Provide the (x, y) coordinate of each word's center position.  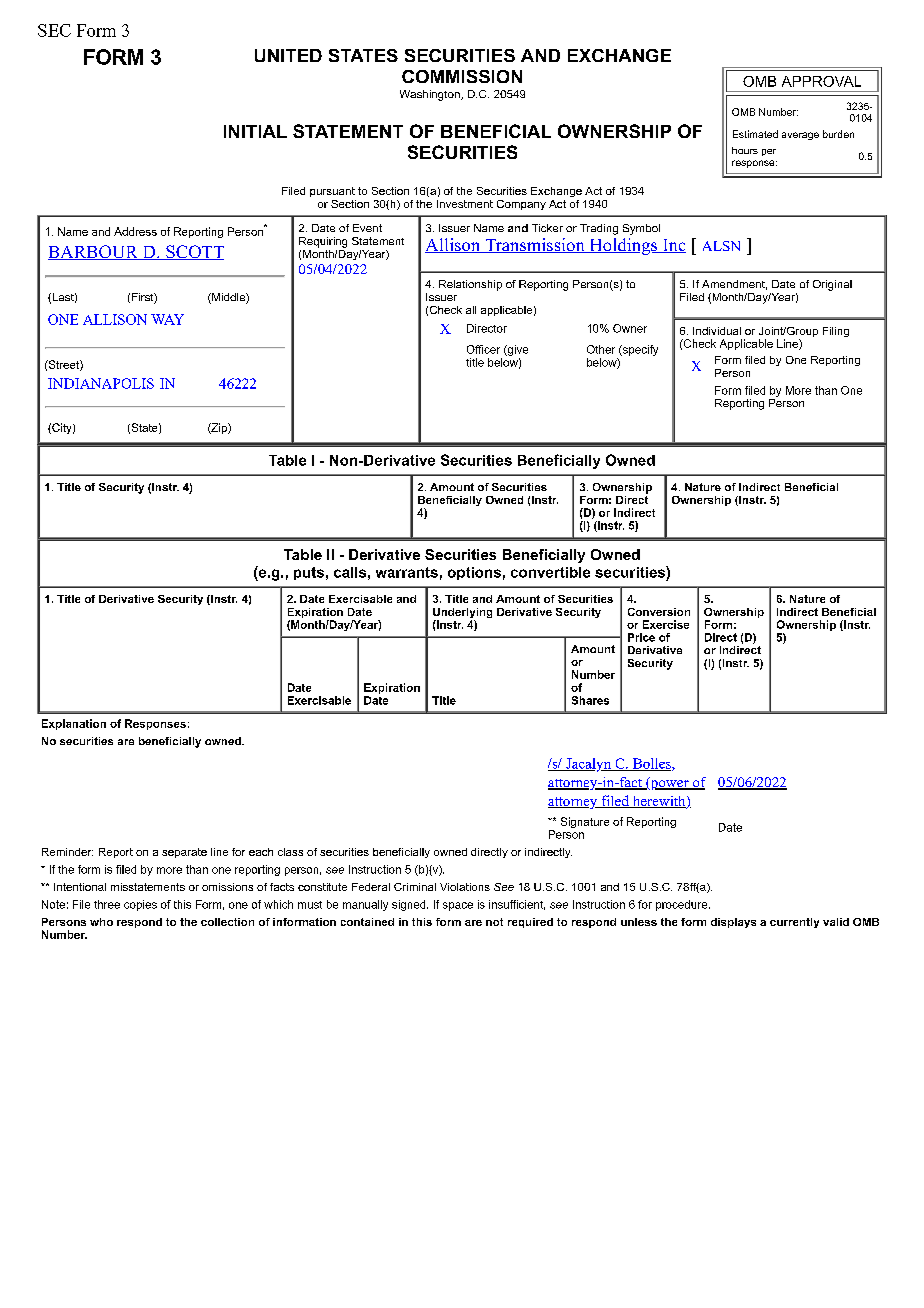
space (458, 906)
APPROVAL (821, 81)
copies (140, 905)
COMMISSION (462, 76)
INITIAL (255, 131)
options (474, 573)
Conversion (659, 612)
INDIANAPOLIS (101, 383)
